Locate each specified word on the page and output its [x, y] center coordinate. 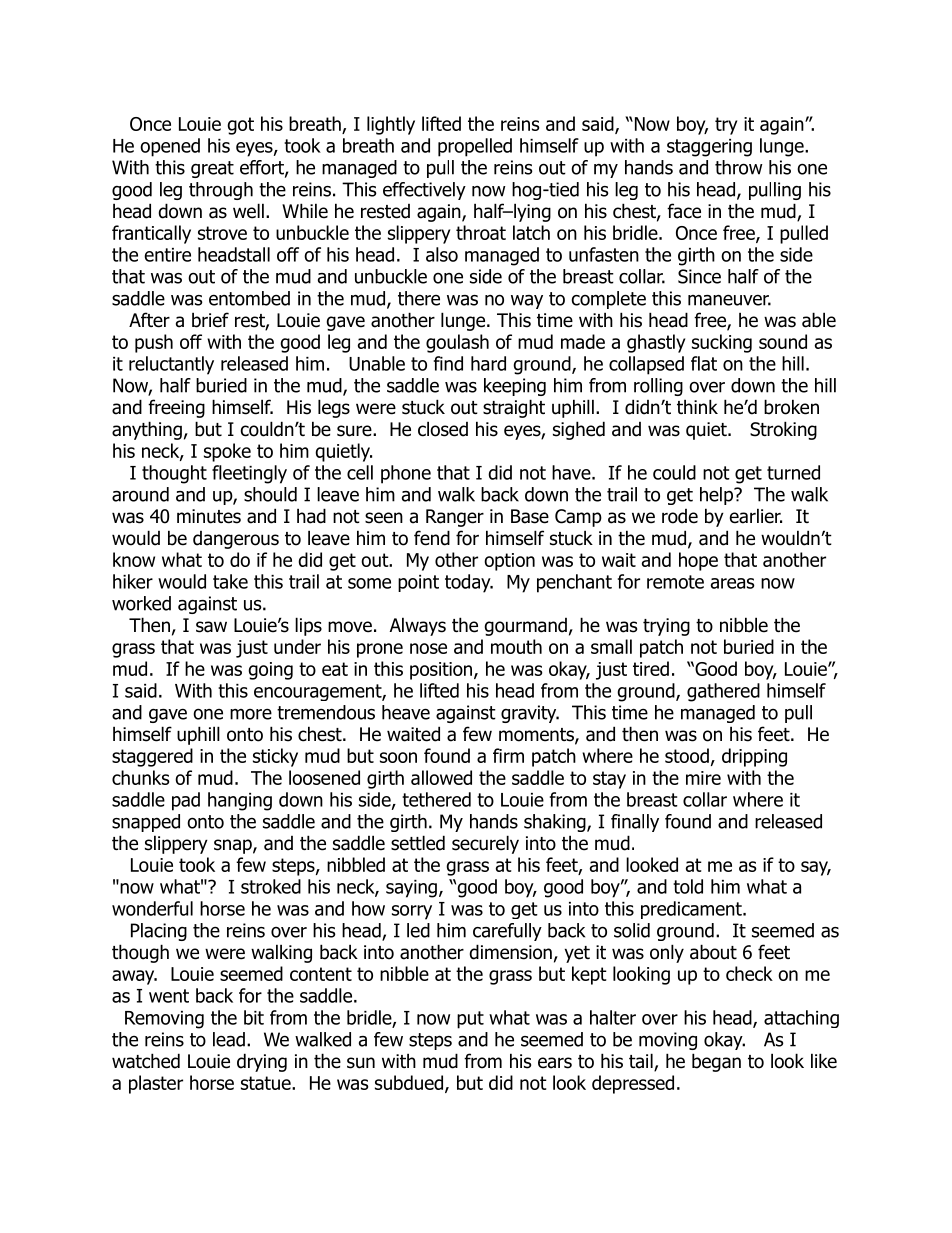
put [470, 1020]
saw [211, 627]
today [469, 583]
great [212, 169]
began [716, 1062]
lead [229, 1039]
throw [739, 167]
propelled [475, 147]
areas [733, 583]
